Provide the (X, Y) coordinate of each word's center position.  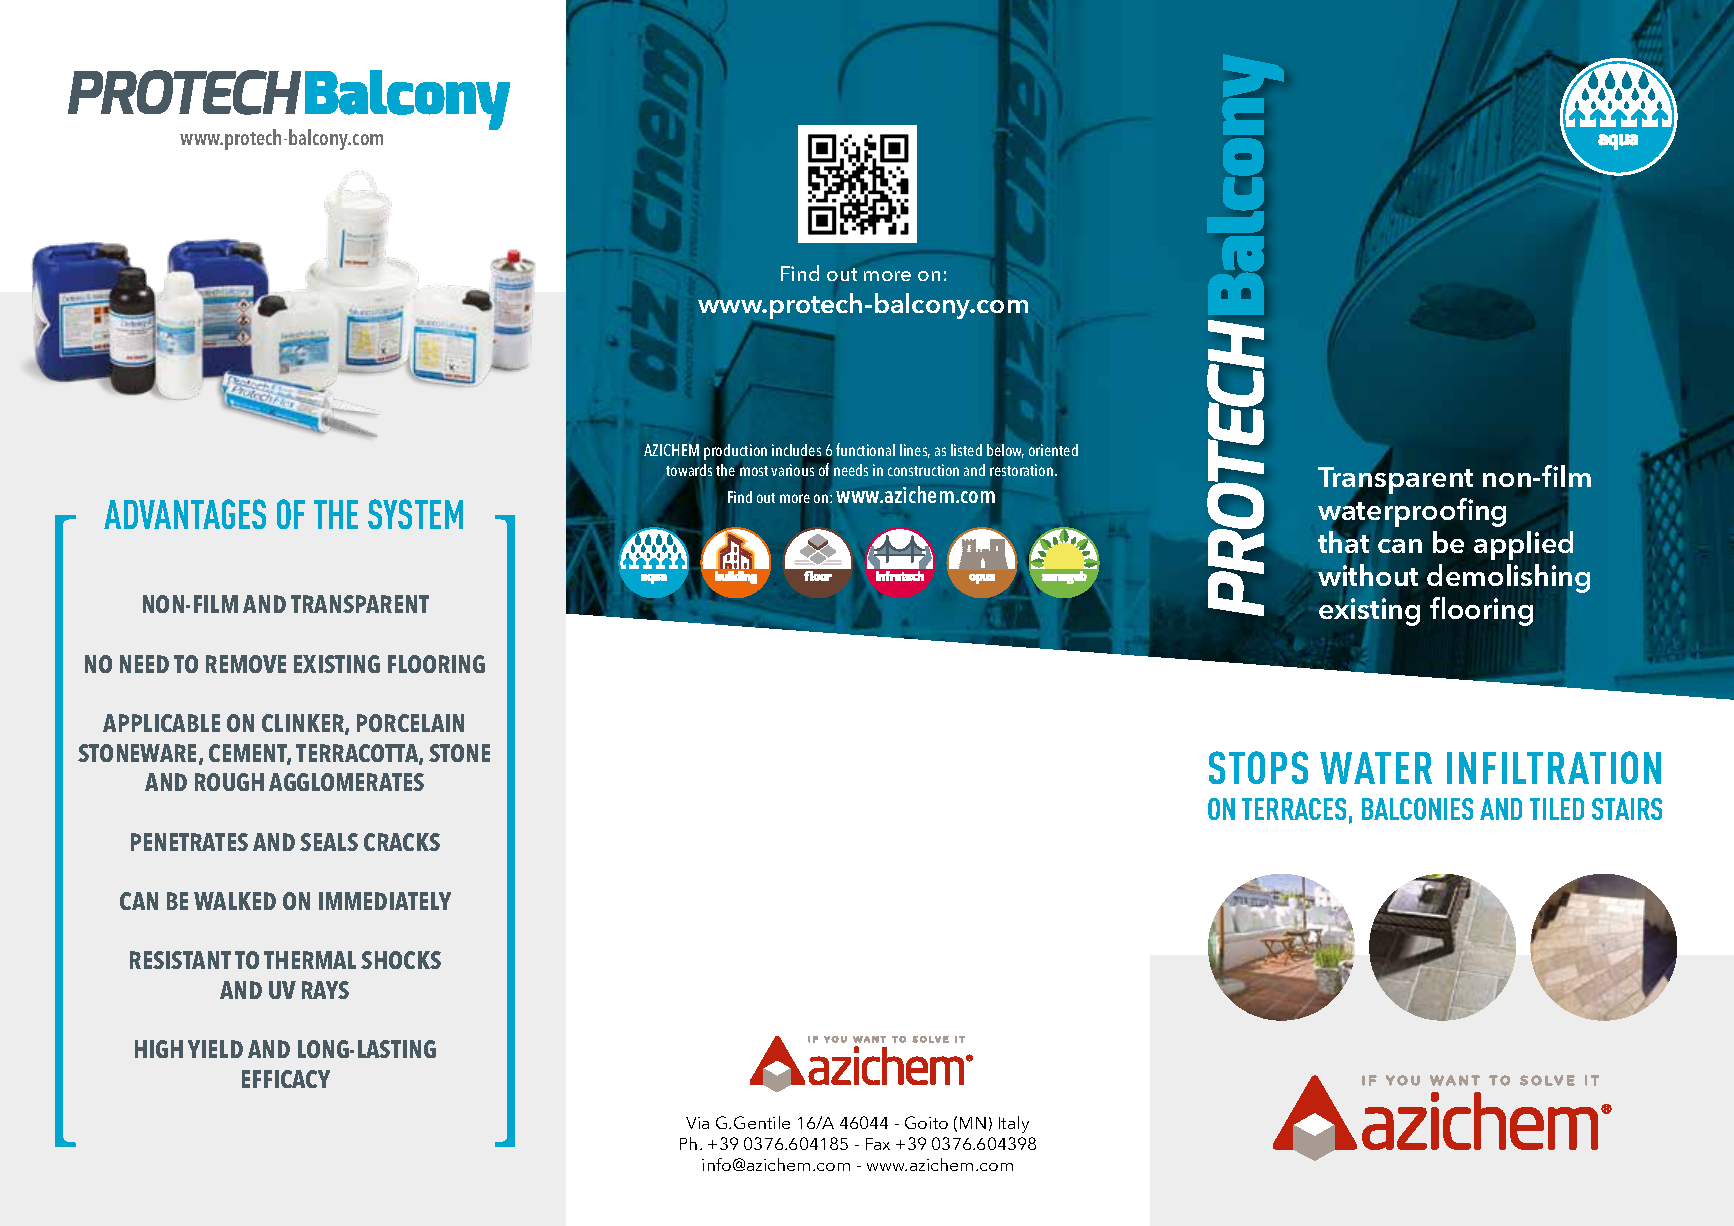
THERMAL (310, 960)
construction (923, 470)
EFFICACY (286, 1079)
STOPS (1258, 767)
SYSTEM (415, 514)
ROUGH (229, 782)
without (1368, 575)
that (1343, 541)
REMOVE (246, 664)
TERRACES (1294, 809)
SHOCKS (401, 960)
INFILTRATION (1554, 767)
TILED (1557, 809)
